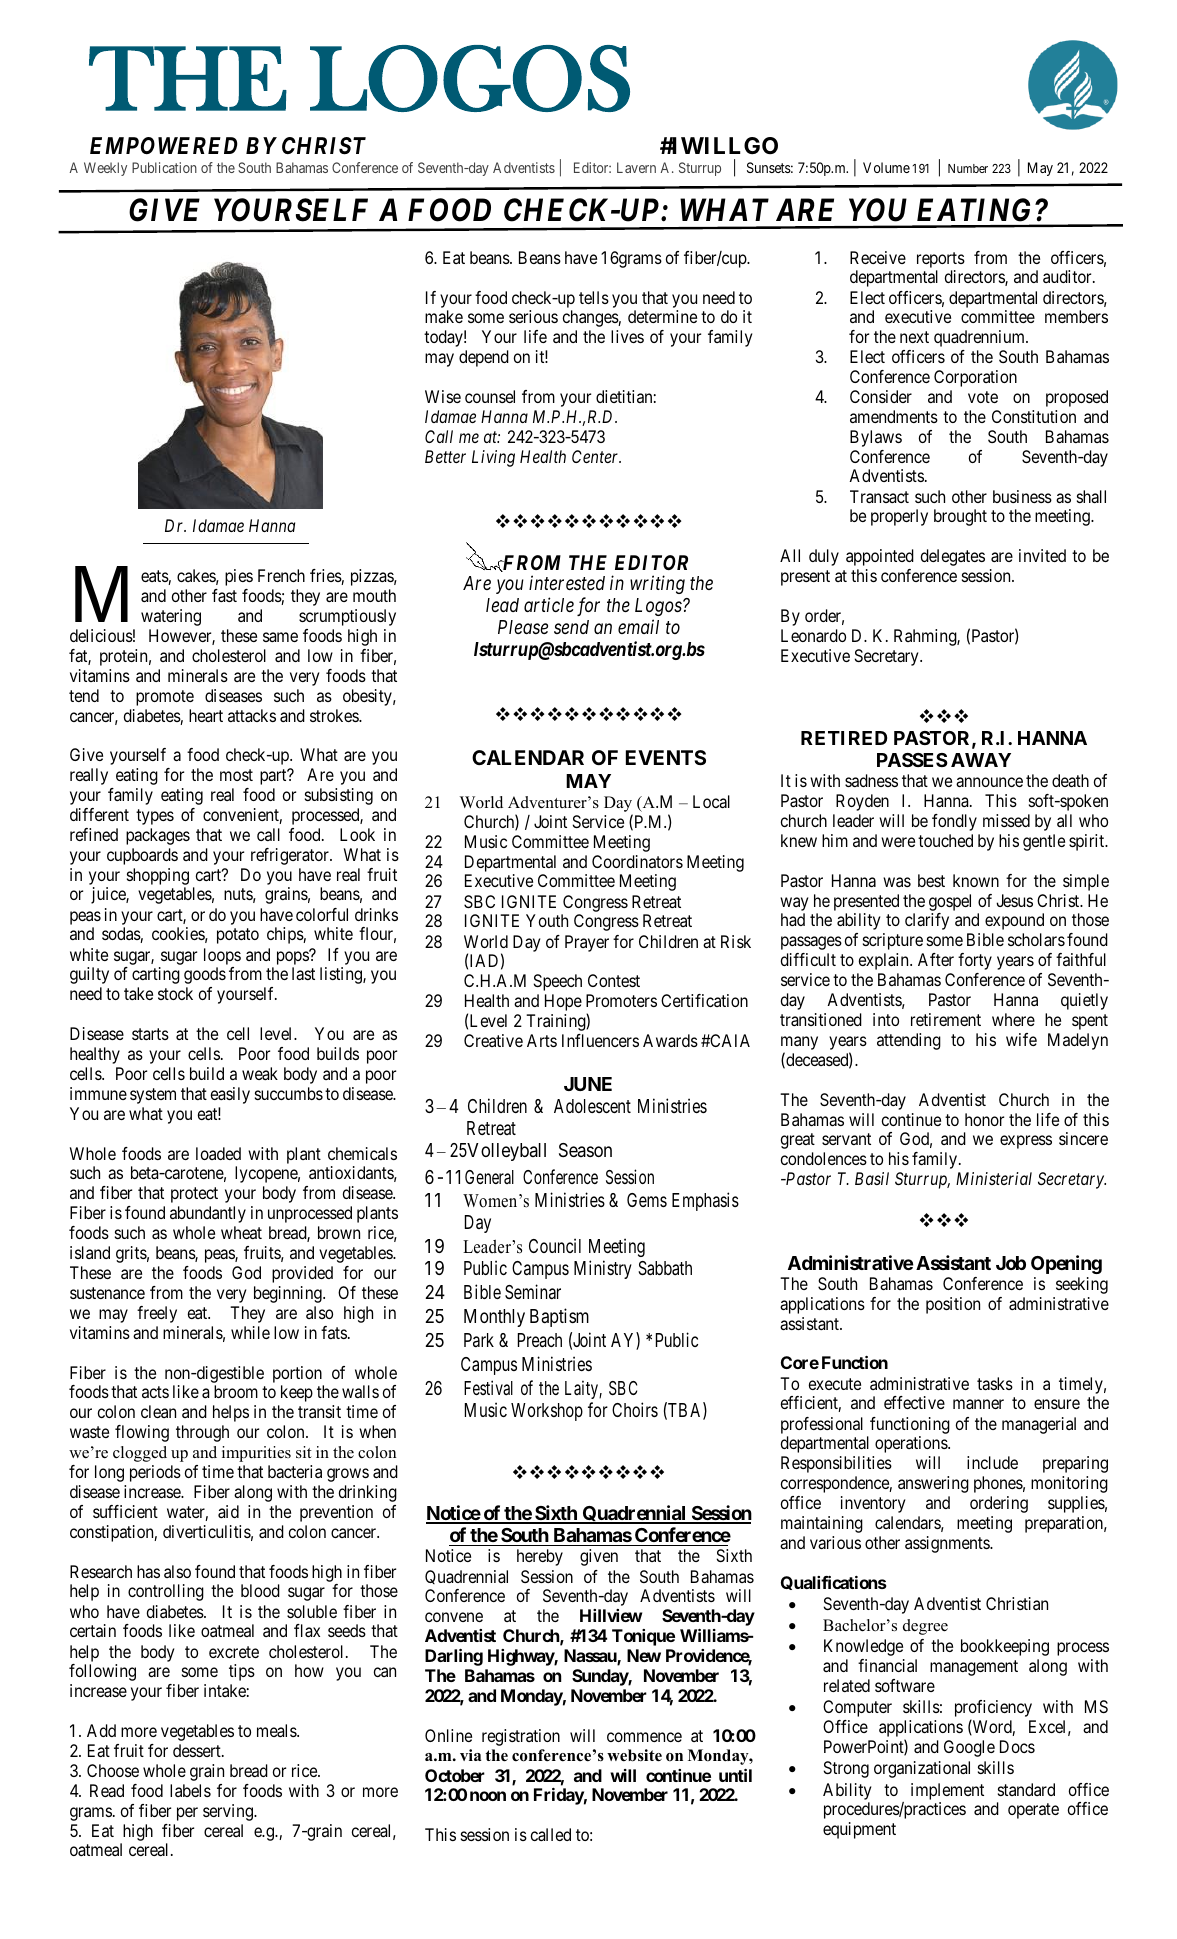 Image resolution: width=1177 pixels, height=1939 pixels. Describe the element at coordinates (190, 1790) in the screenshot. I see `labels` at that location.
